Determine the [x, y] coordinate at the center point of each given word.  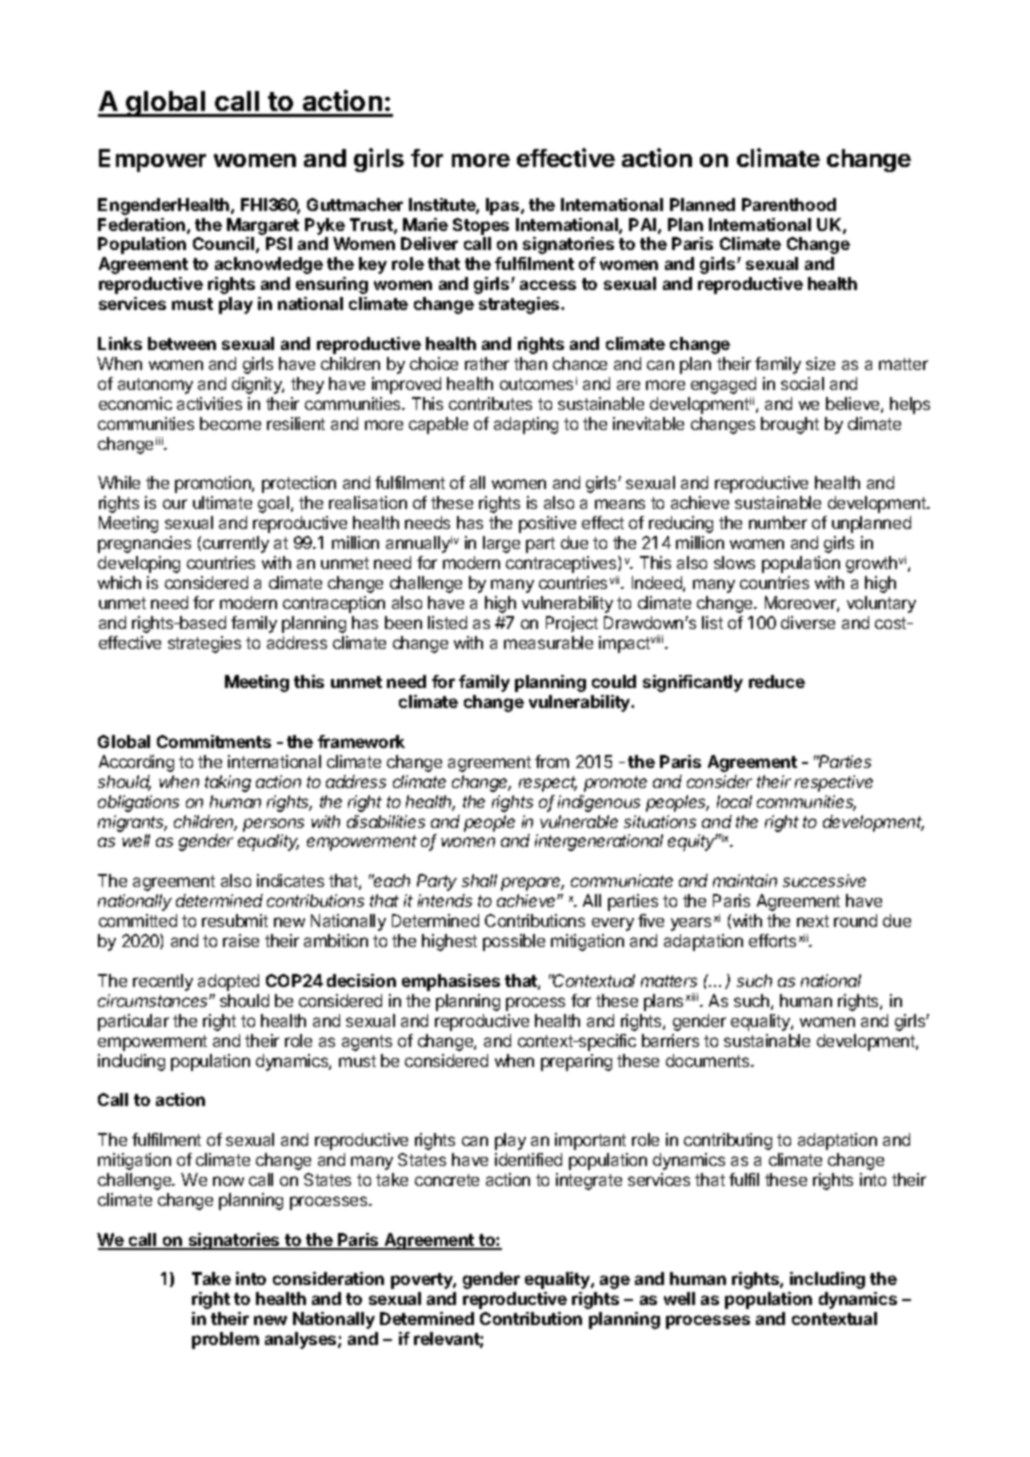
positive [547, 524]
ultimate [222, 502]
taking [228, 783]
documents [709, 1060]
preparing [576, 1062]
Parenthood [789, 204]
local [734, 801]
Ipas [504, 206]
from [552, 761]
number [778, 522]
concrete [447, 1180]
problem [225, 1340]
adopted [228, 982]
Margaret [263, 226]
